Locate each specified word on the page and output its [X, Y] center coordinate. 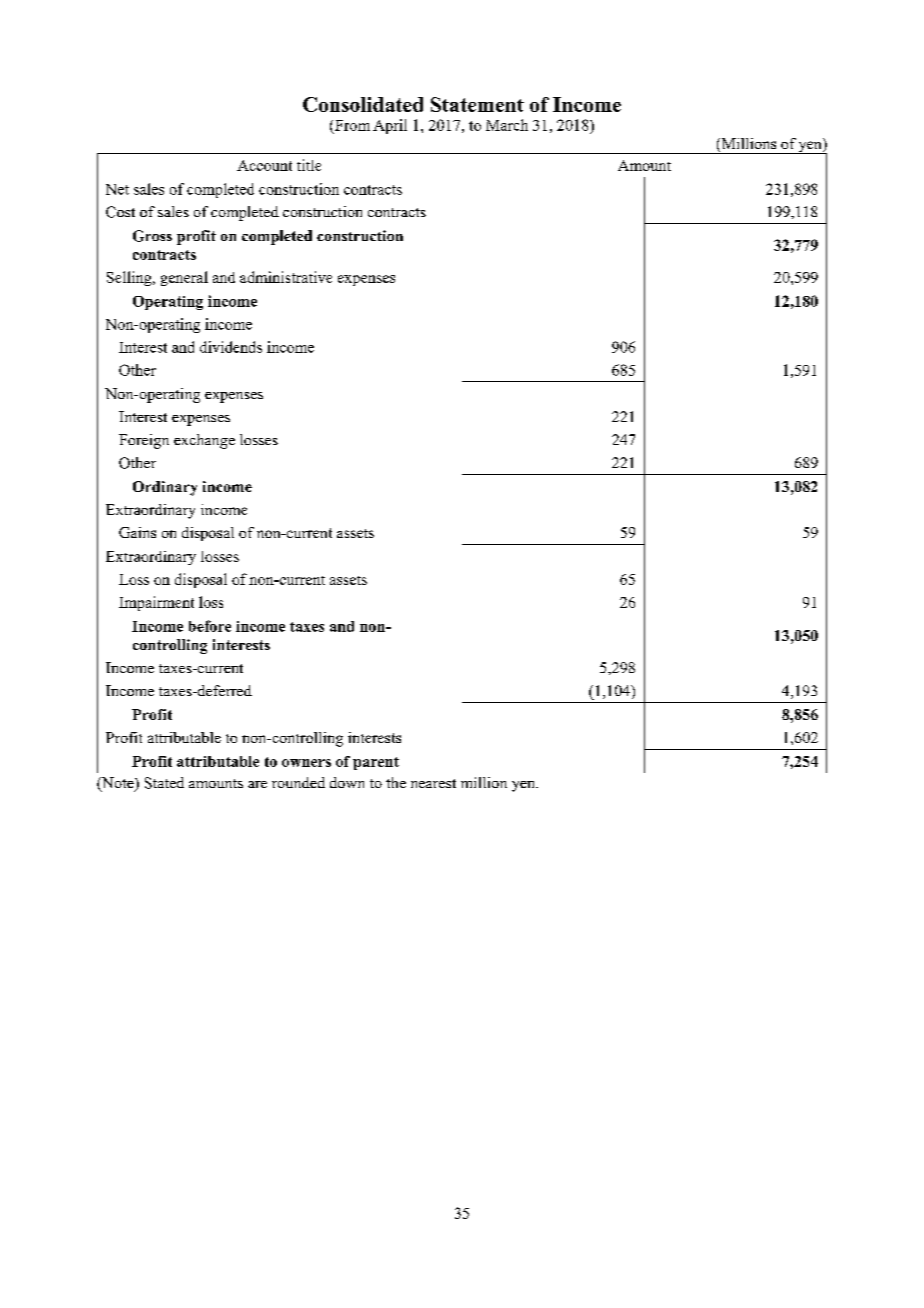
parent [376, 763]
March [507, 125]
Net [117, 189]
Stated [164, 783]
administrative [286, 277]
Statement [477, 104]
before [210, 626]
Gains [137, 532]
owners [306, 763]
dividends [231, 347]
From [352, 125]
